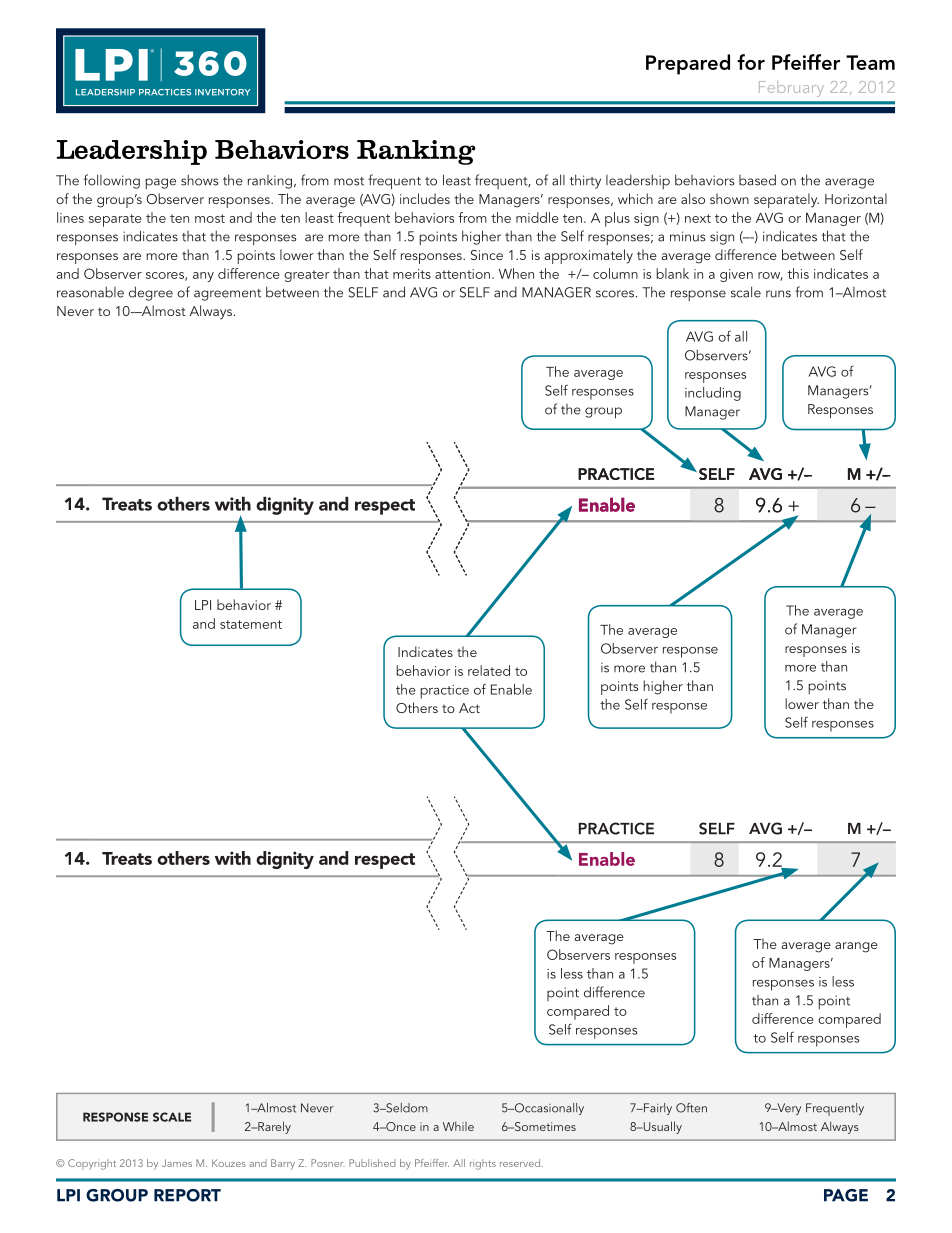 The height and width of the screenshot is (1233, 952). I want to click on rights, so click(483, 1164).
